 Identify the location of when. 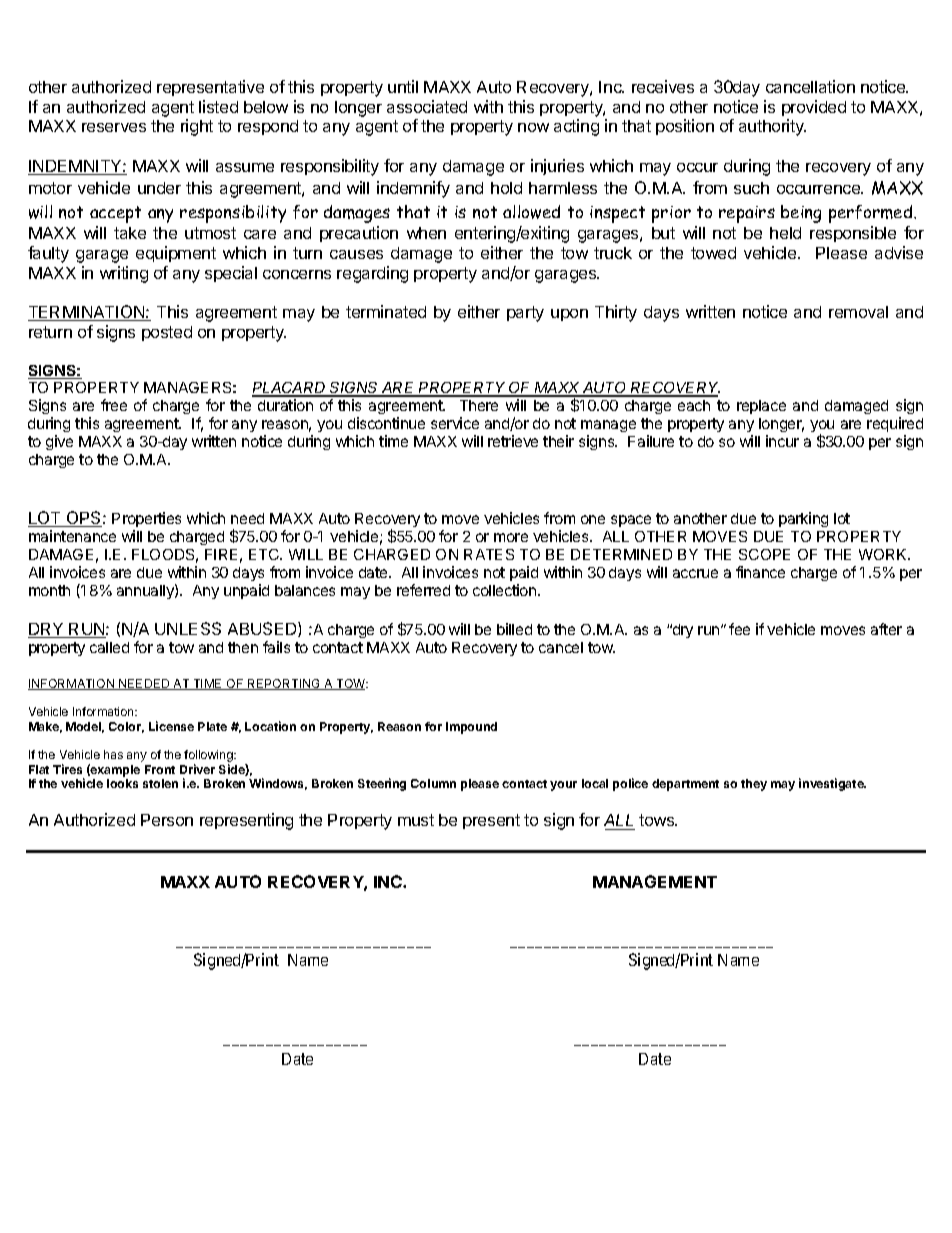
(426, 233).
